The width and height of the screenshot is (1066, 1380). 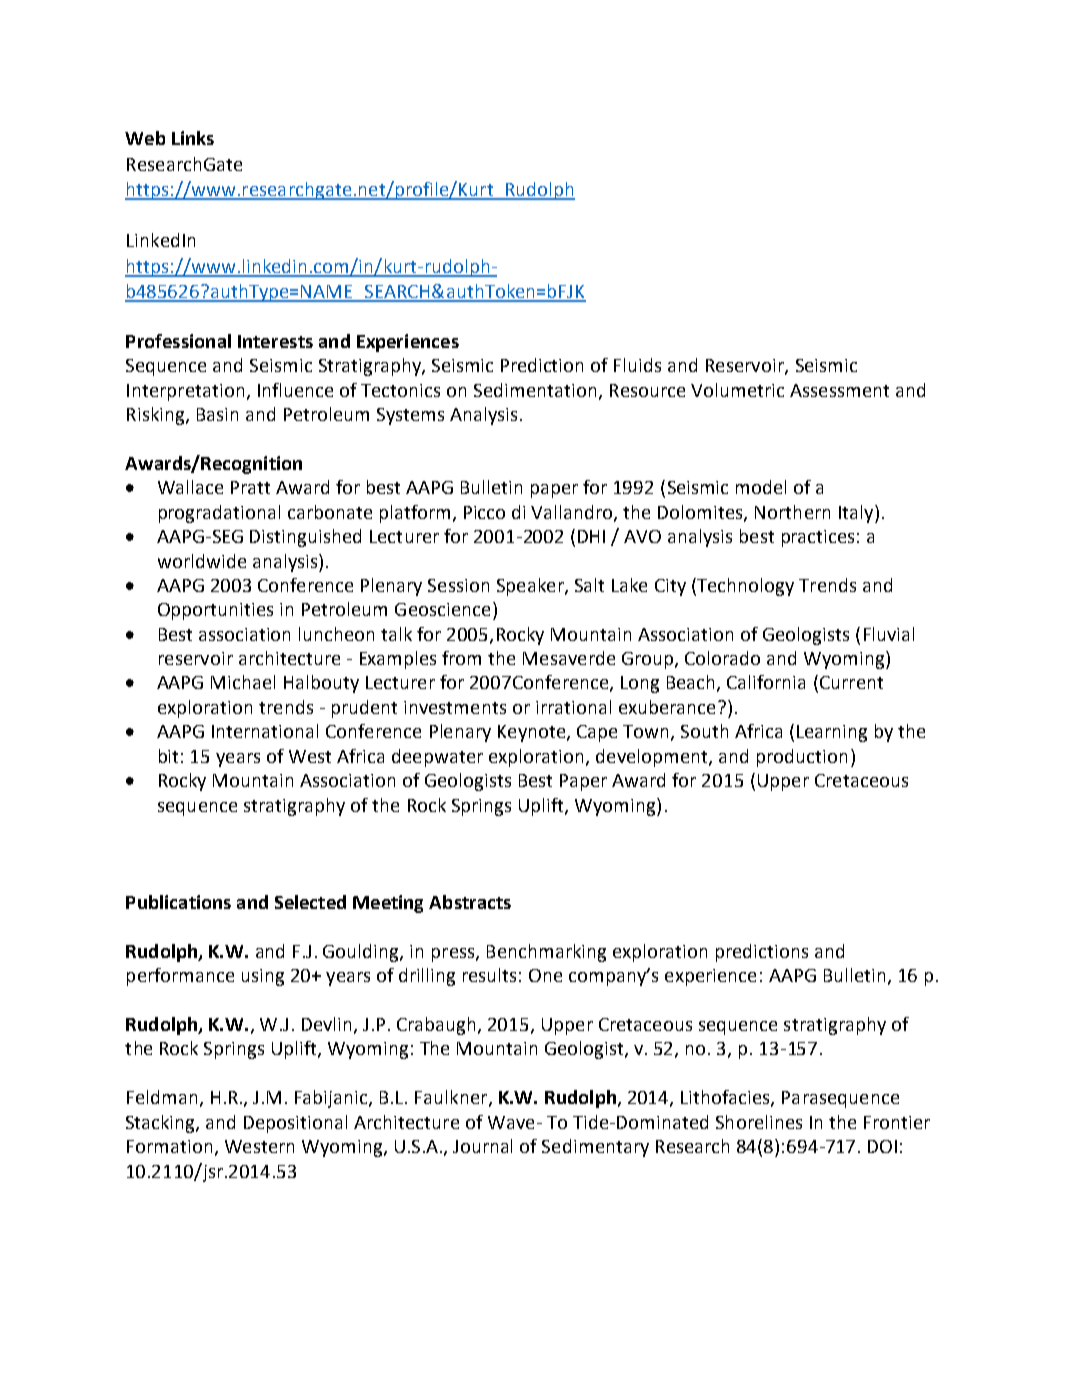 I want to click on Abstracts, so click(x=470, y=902).
